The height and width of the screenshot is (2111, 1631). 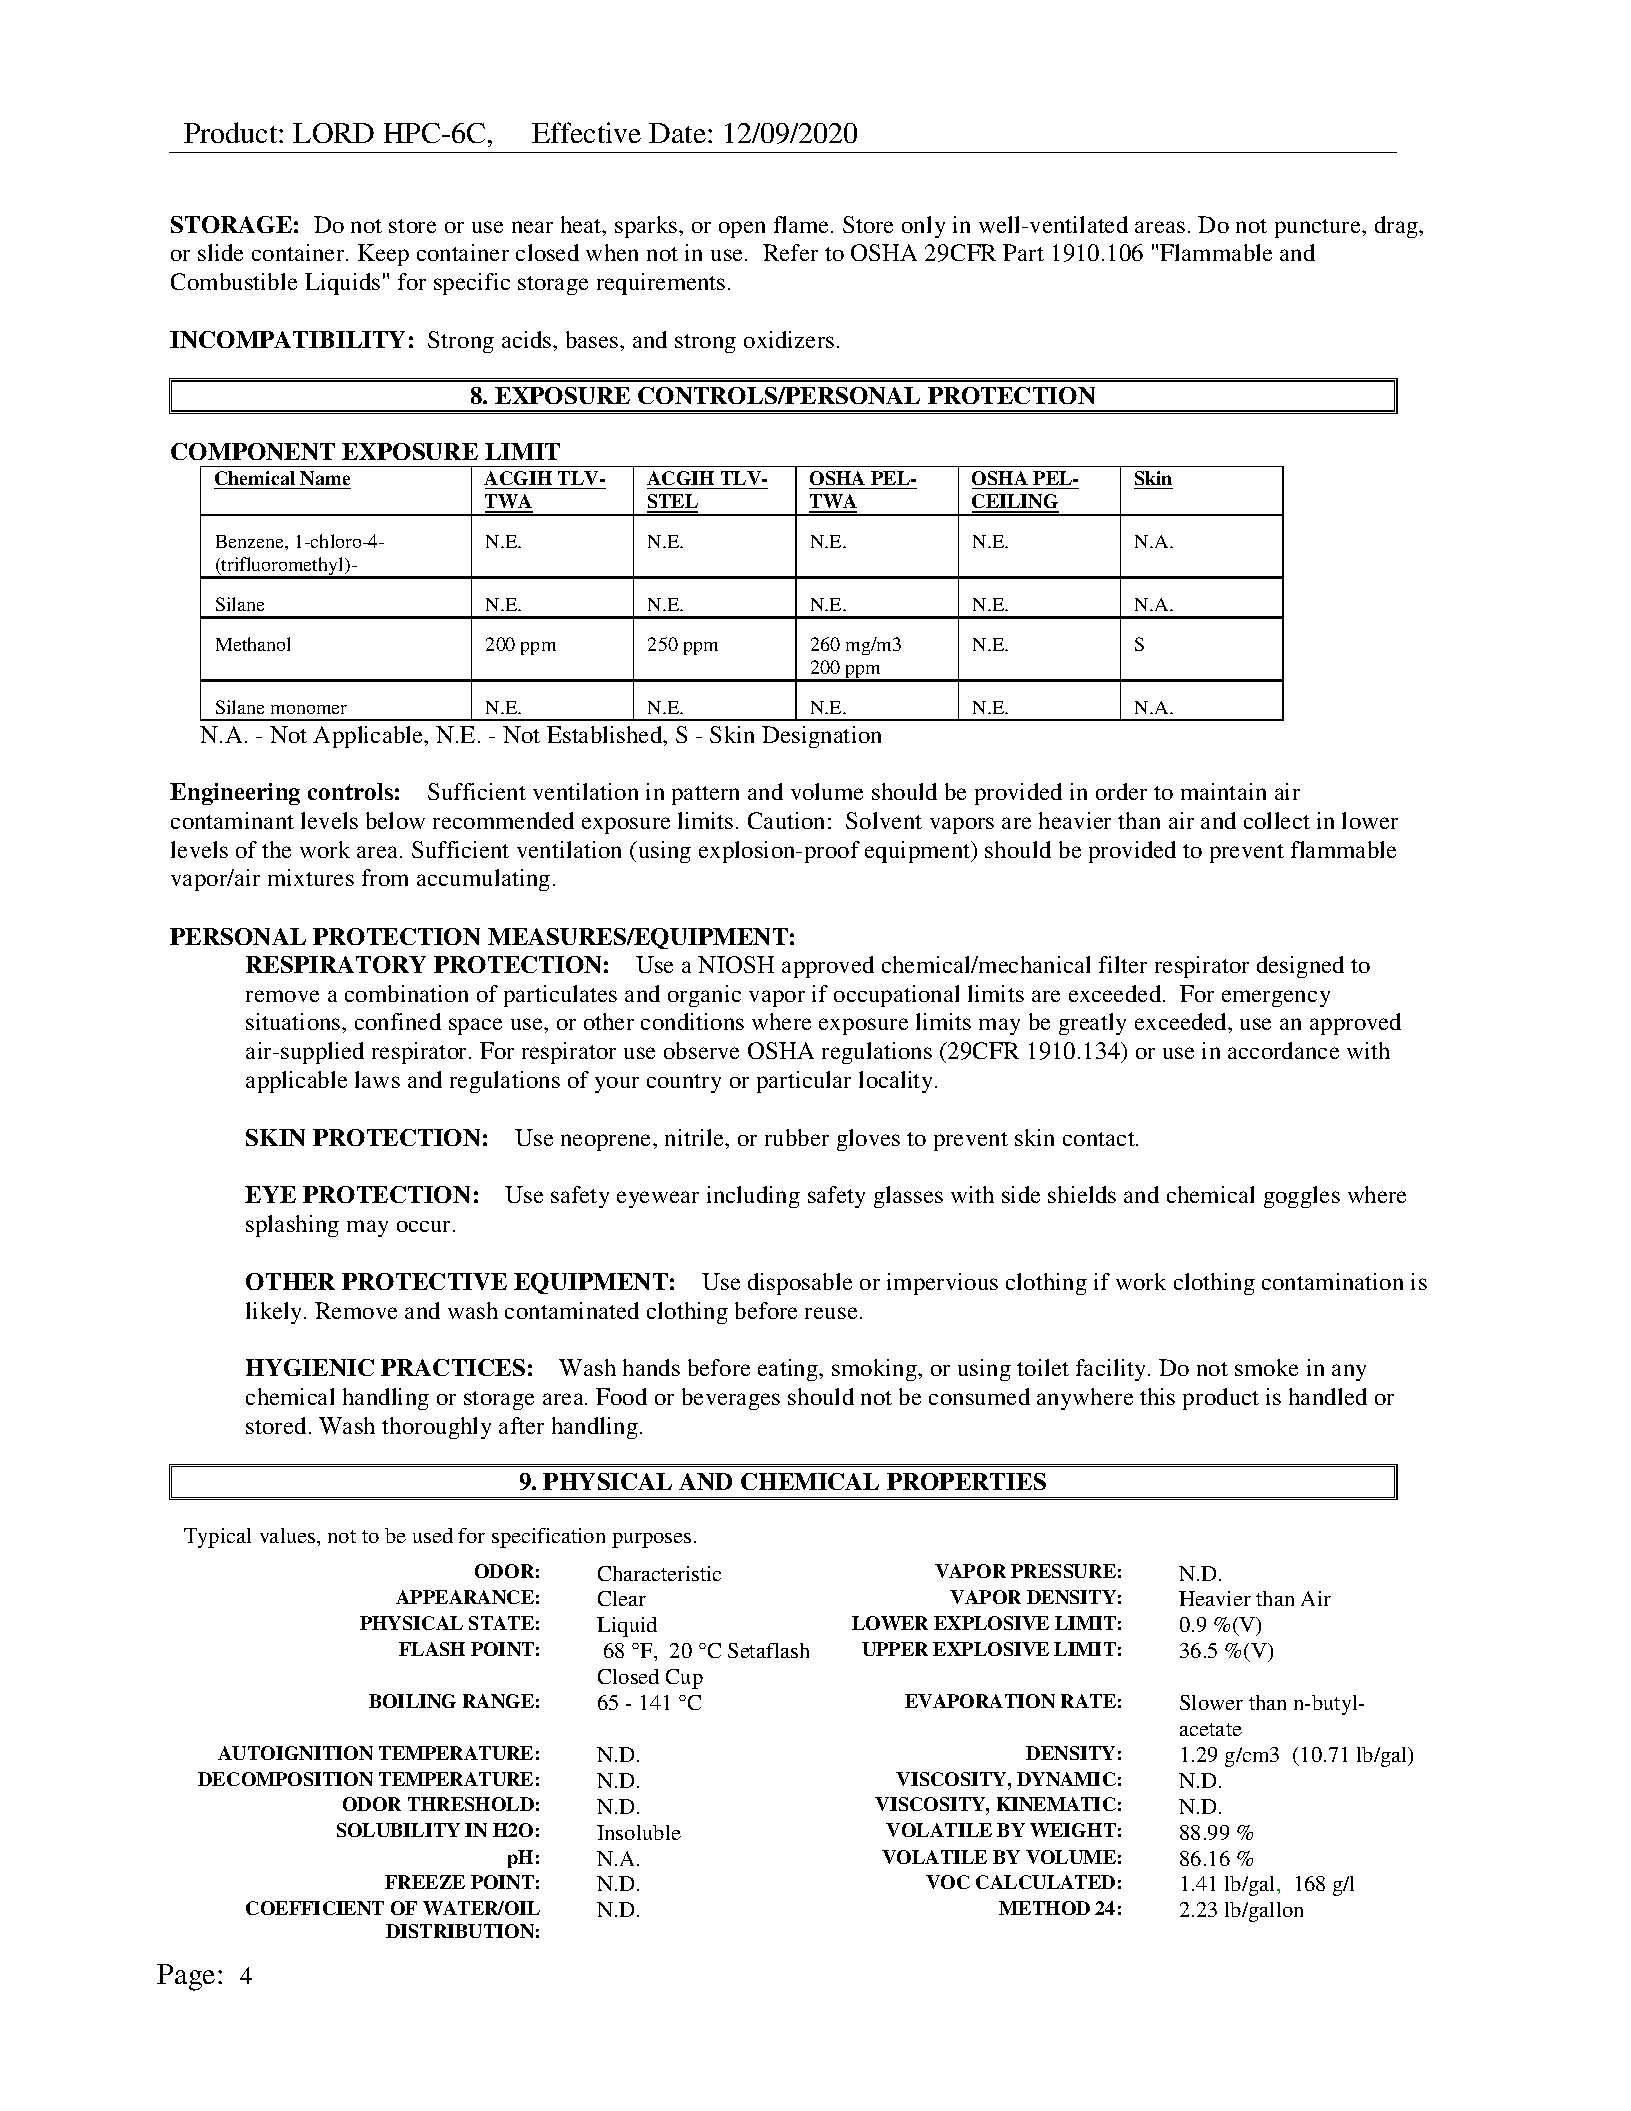 What do you see at coordinates (948, 1882) in the screenshot?
I see `VOC` at bounding box center [948, 1882].
